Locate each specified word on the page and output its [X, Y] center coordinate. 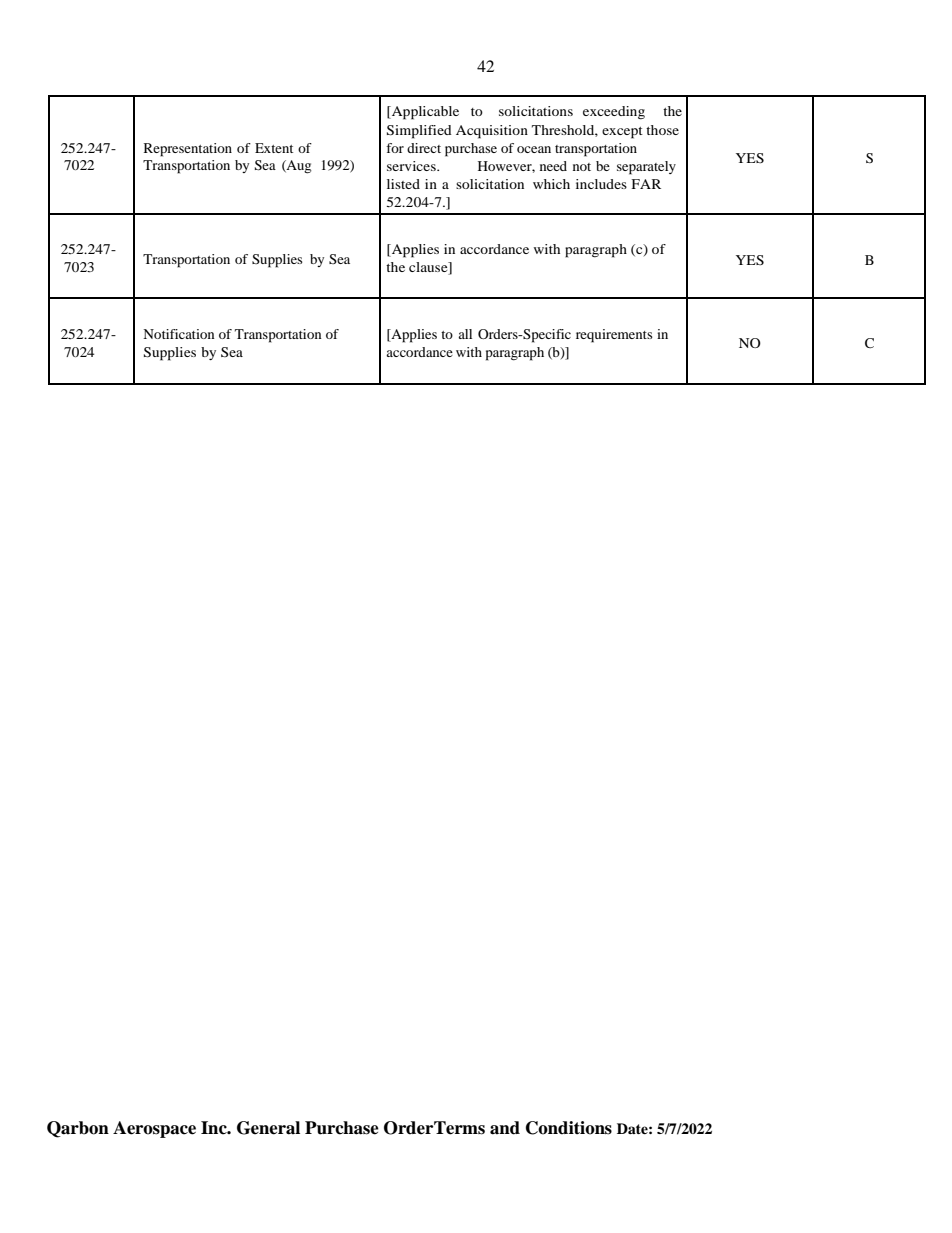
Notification [179, 334]
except [622, 133]
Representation [188, 150]
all [465, 334]
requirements [614, 336]
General [268, 1128]
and [505, 1128]
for [395, 148]
